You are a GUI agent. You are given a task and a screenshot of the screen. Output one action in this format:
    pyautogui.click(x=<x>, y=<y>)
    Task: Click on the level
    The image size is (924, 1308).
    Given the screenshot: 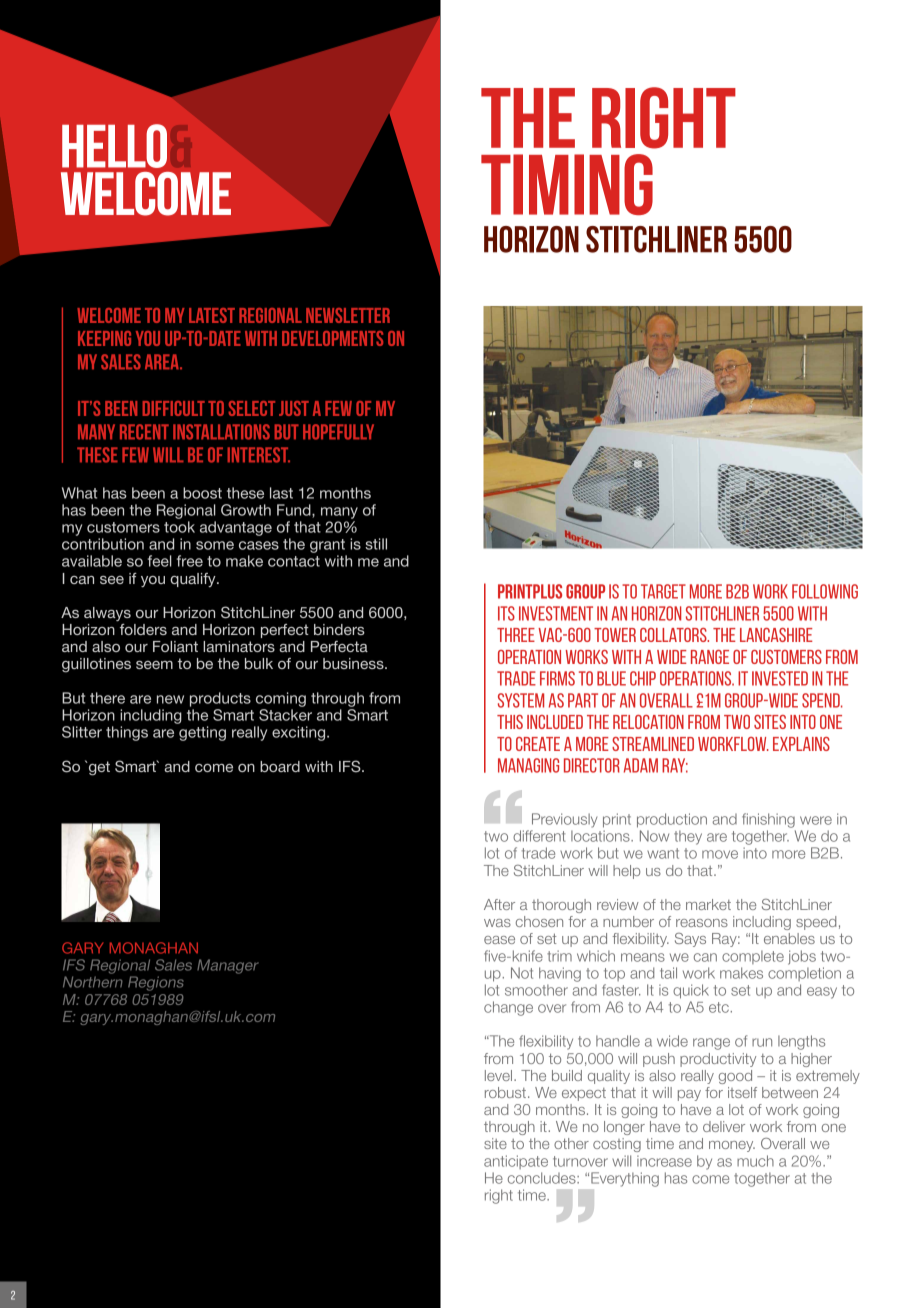 What is the action you would take?
    pyautogui.click(x=500, y=1075)
